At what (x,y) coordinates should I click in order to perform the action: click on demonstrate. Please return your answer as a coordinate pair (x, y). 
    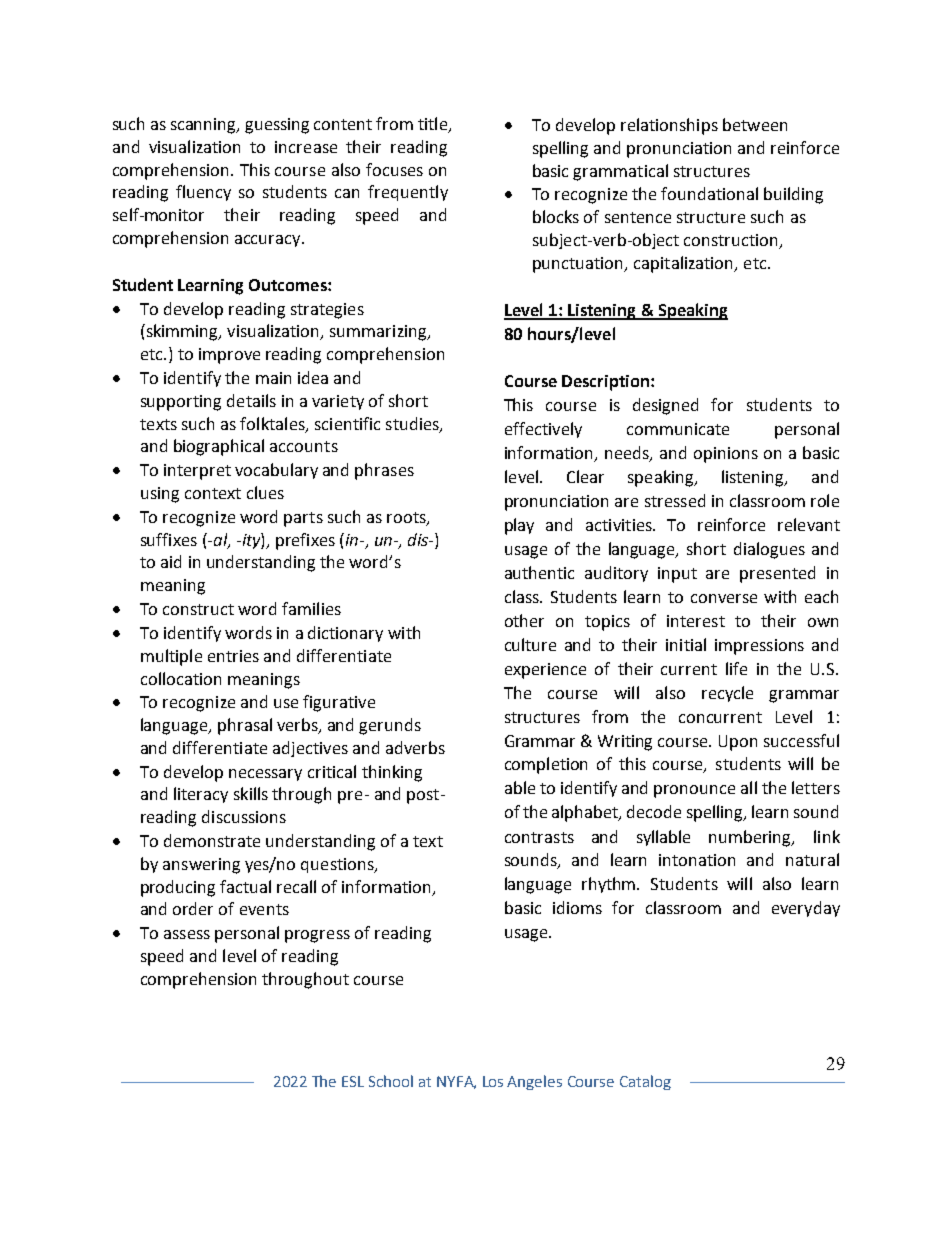
    Looking at the image, I should click on (212, 840).
